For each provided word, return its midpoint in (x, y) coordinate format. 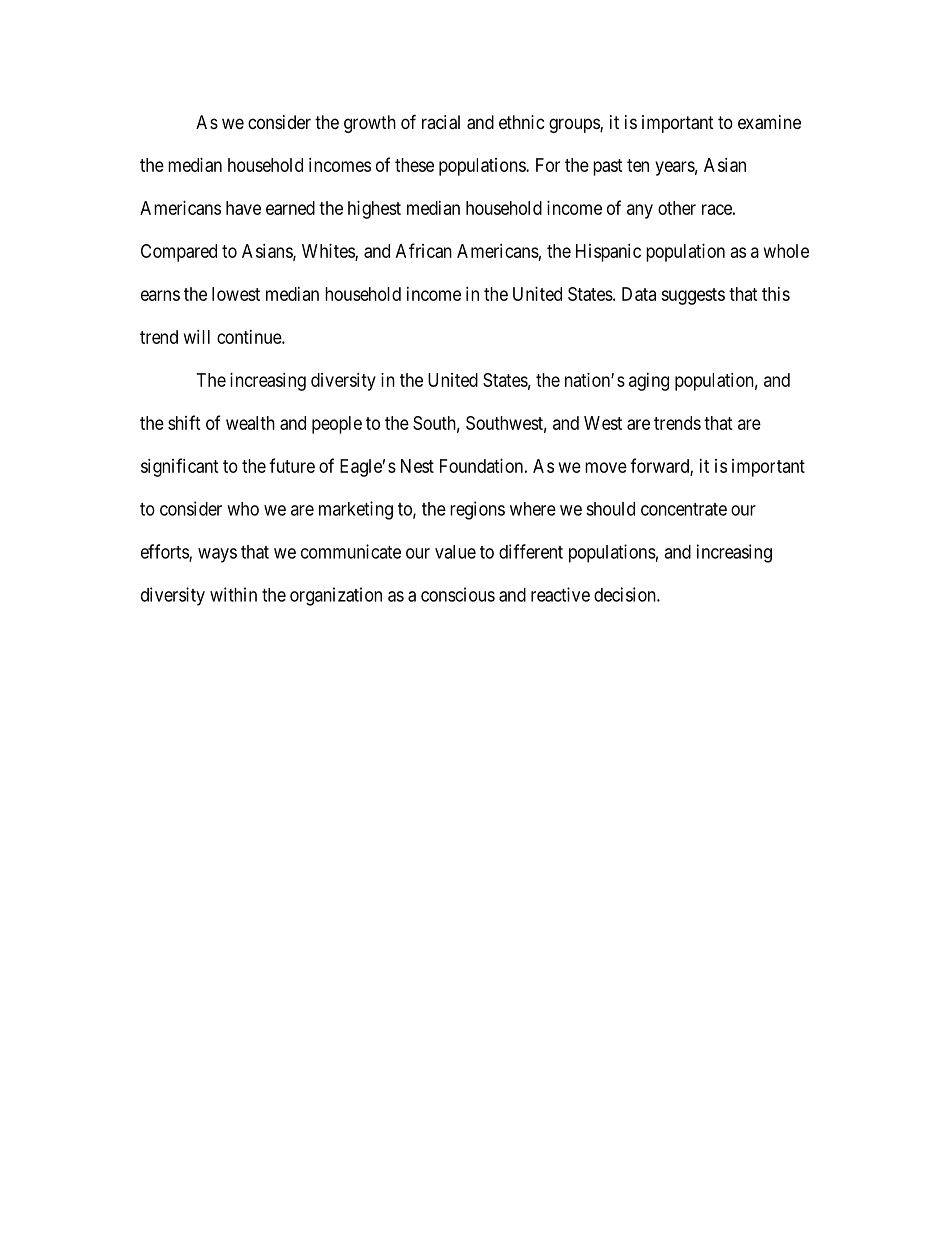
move (606, 467)
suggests (693, 296)
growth (370, 124)
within (233, 594)
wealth (250, 423)
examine (769, 122)
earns (160, 295)
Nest (417, 466)
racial (441, 122)
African (424, 250)
